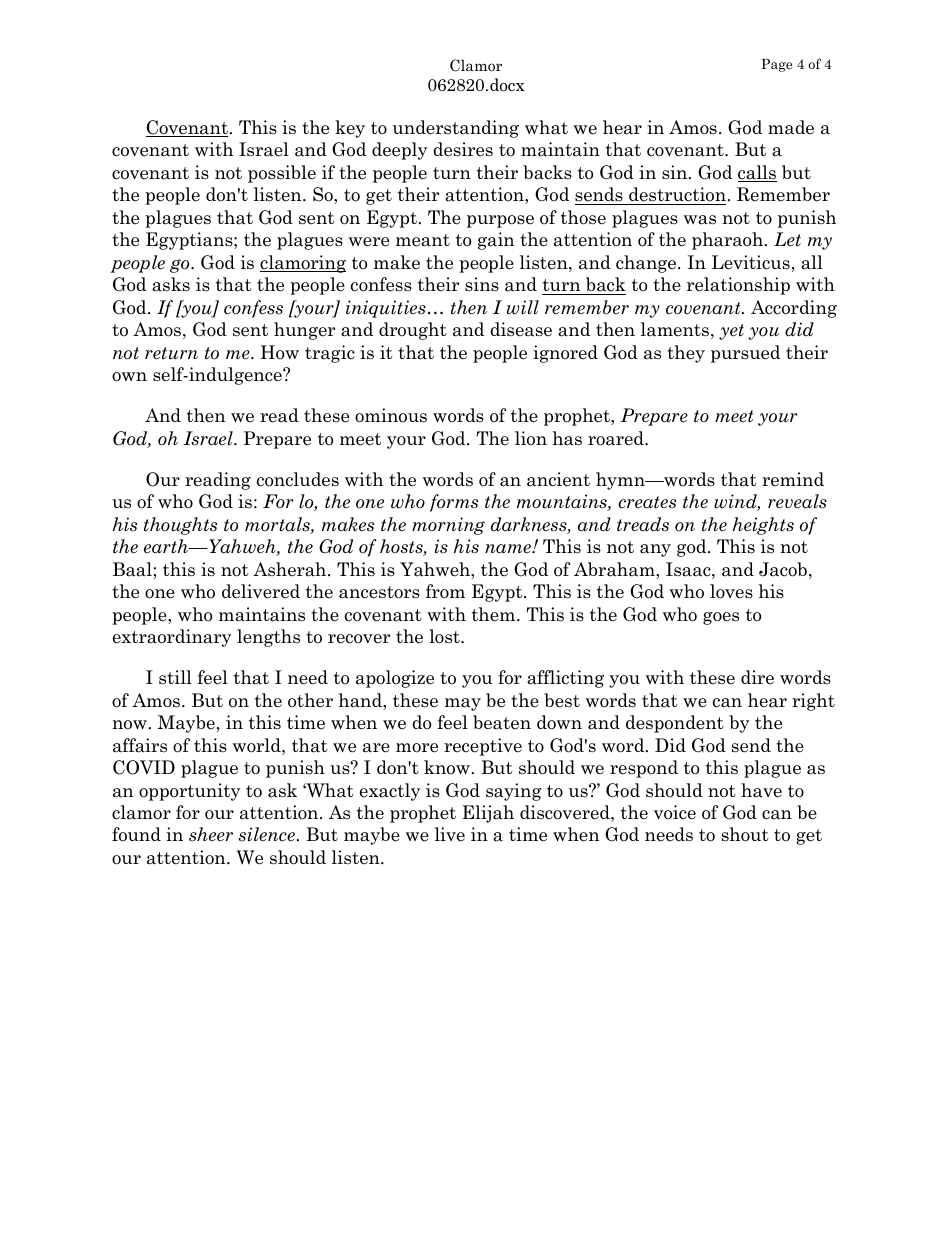 Image resolution: width=952 pixels, height=1233 pixels. Describe the element at coordinates (291, 569) in the image. I see `Asherah` at that location.
